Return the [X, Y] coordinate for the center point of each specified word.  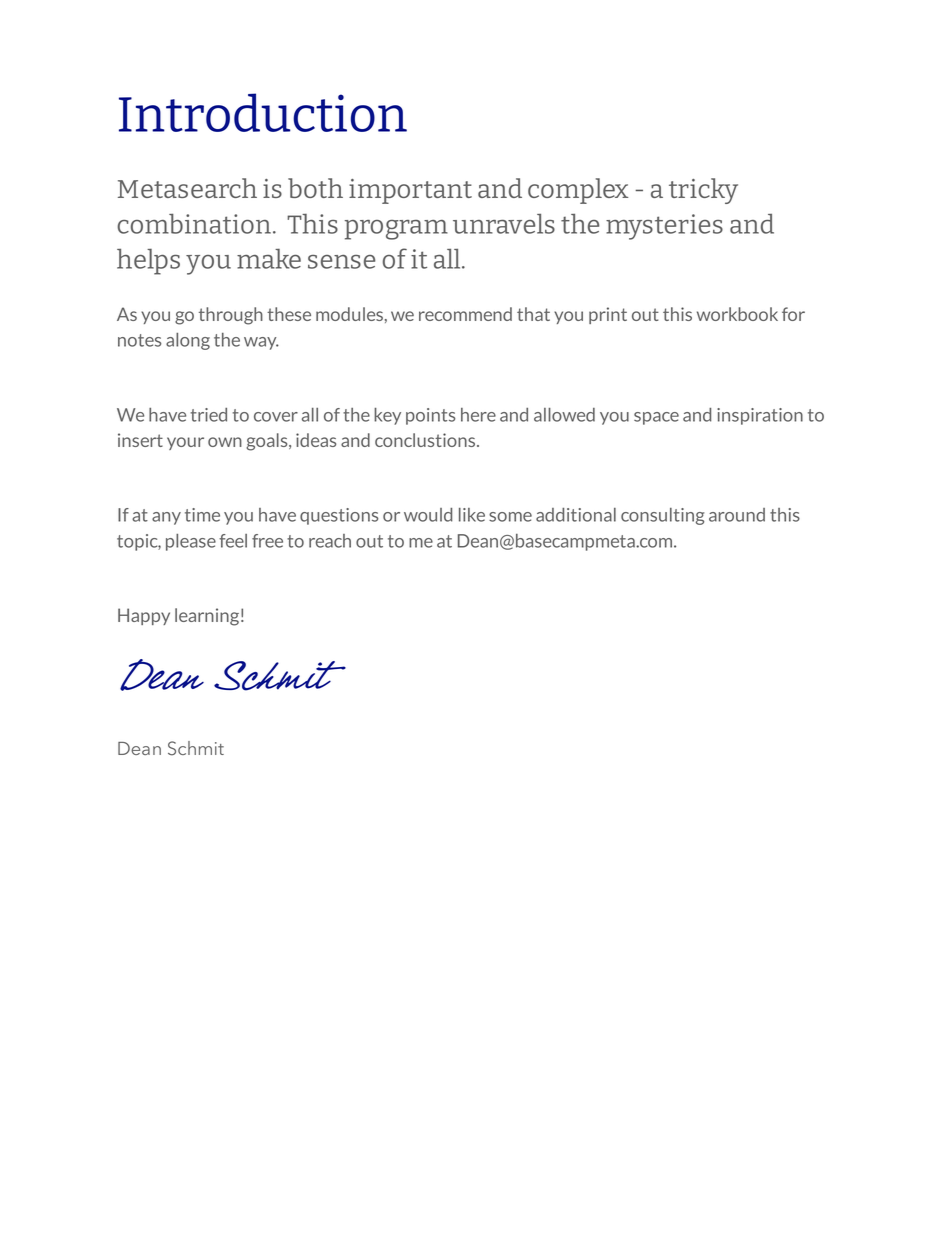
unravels [504, 223]
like [472, 515]
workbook [737, 314]
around [737, 515]
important [410, 191]
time [202, 515]
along [188, 341]
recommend [465, 314]
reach [330, 541]
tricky [703, 191]
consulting [662, 516]
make [269, 258]
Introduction [263, 112]
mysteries [664, 227]
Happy [144, 616]
